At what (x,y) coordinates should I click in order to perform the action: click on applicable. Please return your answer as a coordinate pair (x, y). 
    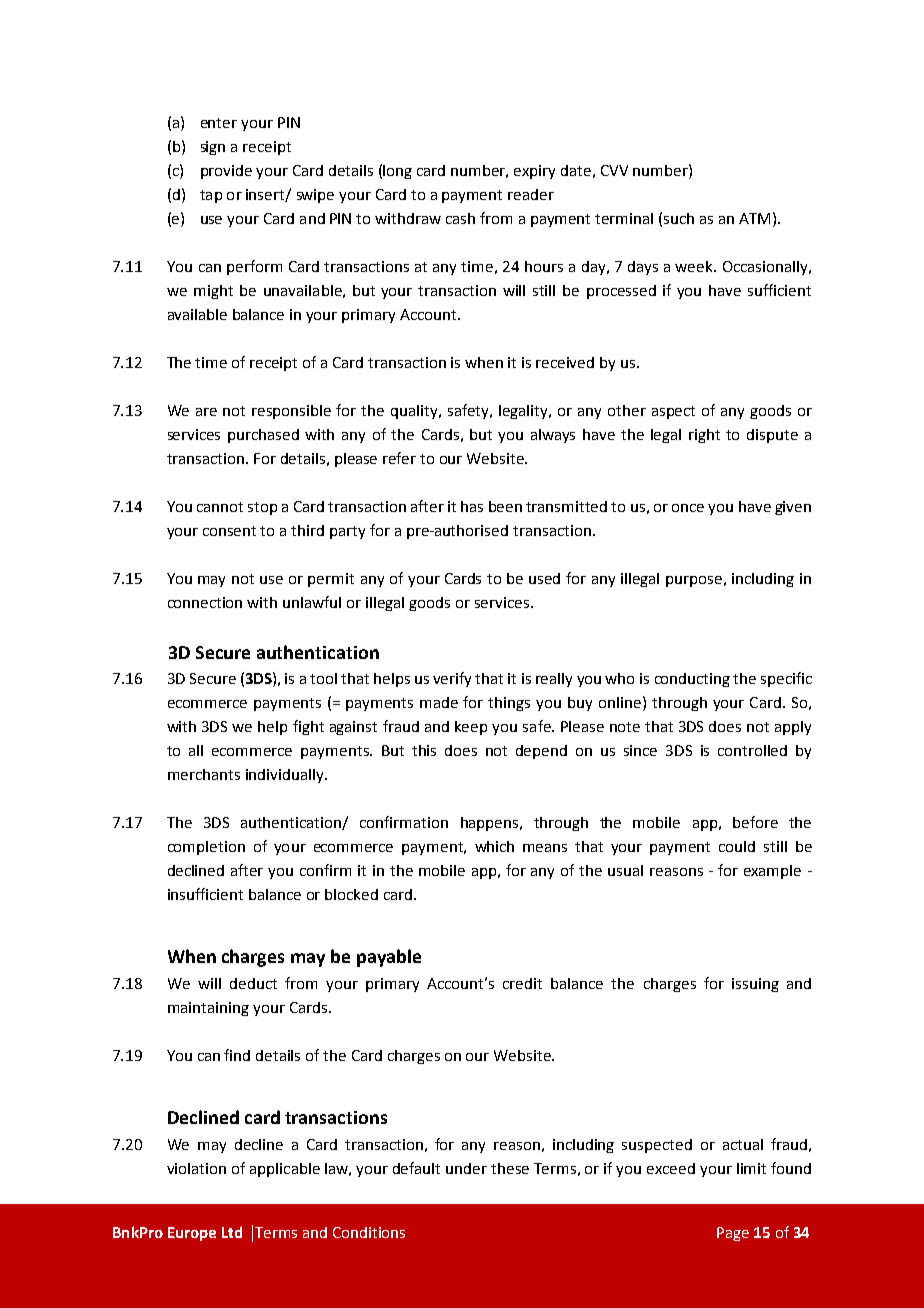
    Looking at the image, I should click on (285, 1170).
